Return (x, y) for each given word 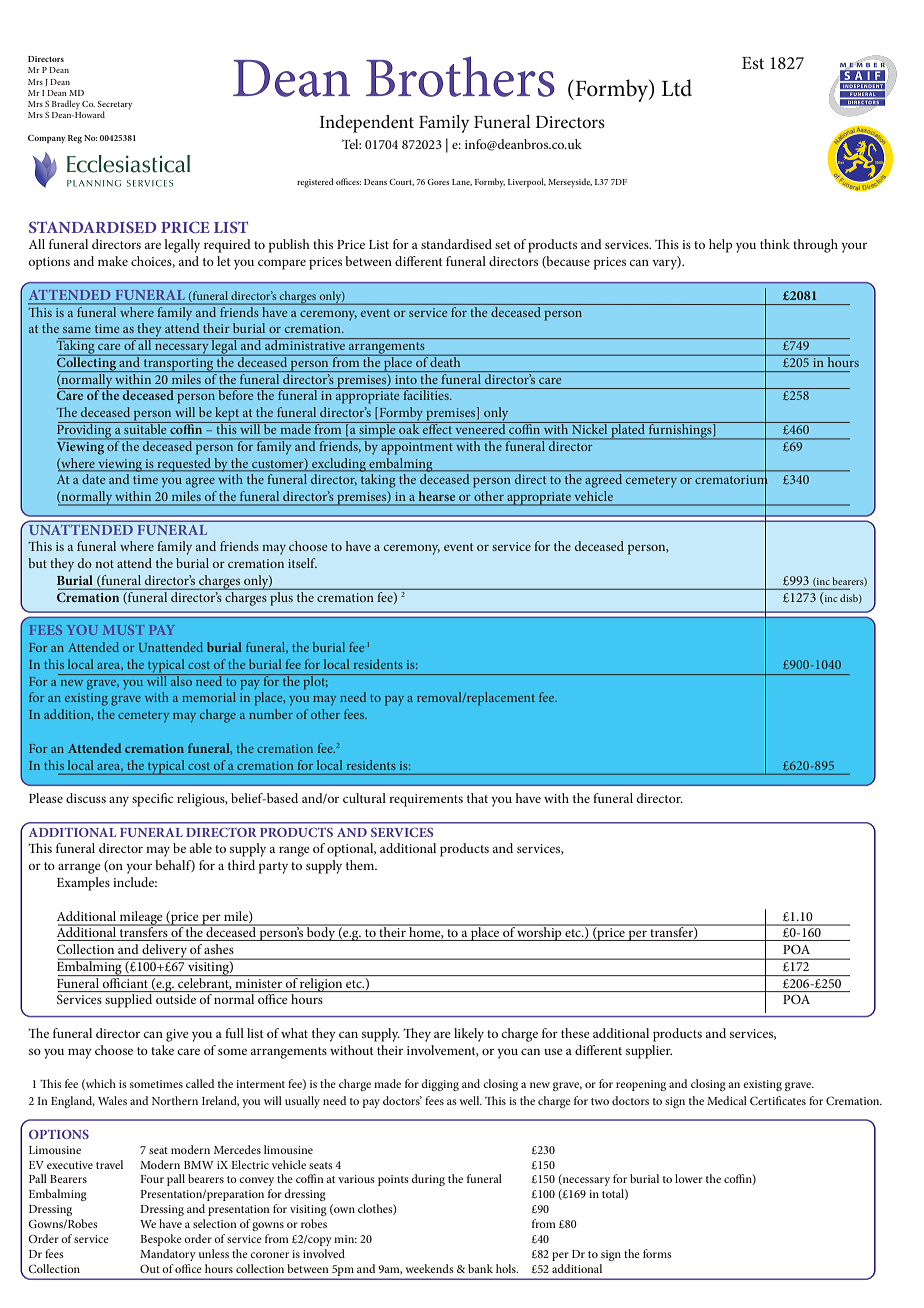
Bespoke (161, 1240)
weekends (429, 1268)
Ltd (677, 88)
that (477, 798)
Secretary (115, 106)
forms (657, 1253)
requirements (426, 800)
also (181, 680)
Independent (367, 124)
